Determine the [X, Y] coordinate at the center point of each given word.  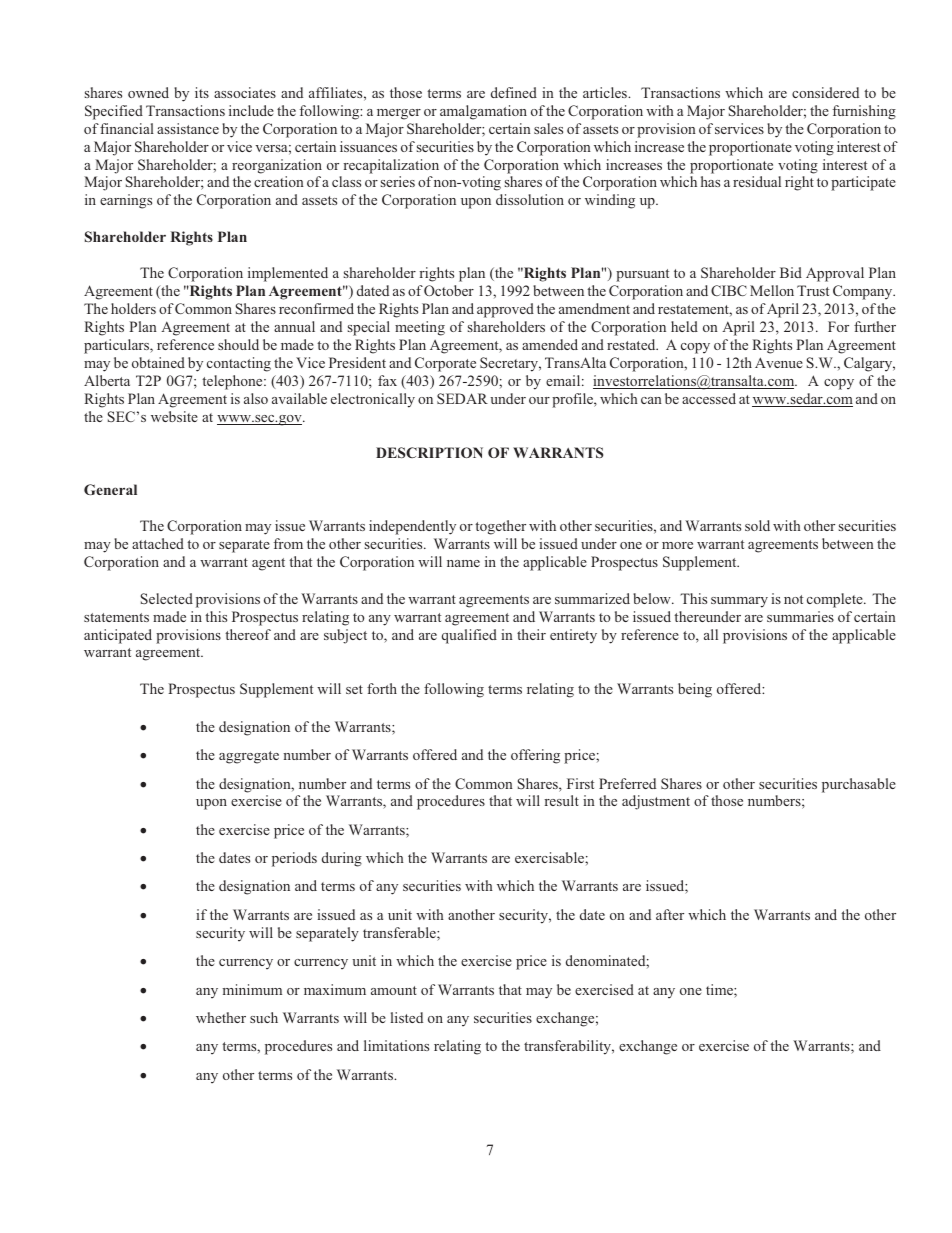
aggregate [249, 757]
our [539, 400]
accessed [709, 398]
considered [825, 92]
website [174, 416]
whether [221, 1017]
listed [407, 1017]
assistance [188, 128]
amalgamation [483, 112]
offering [535, 756]
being [695, 690]
